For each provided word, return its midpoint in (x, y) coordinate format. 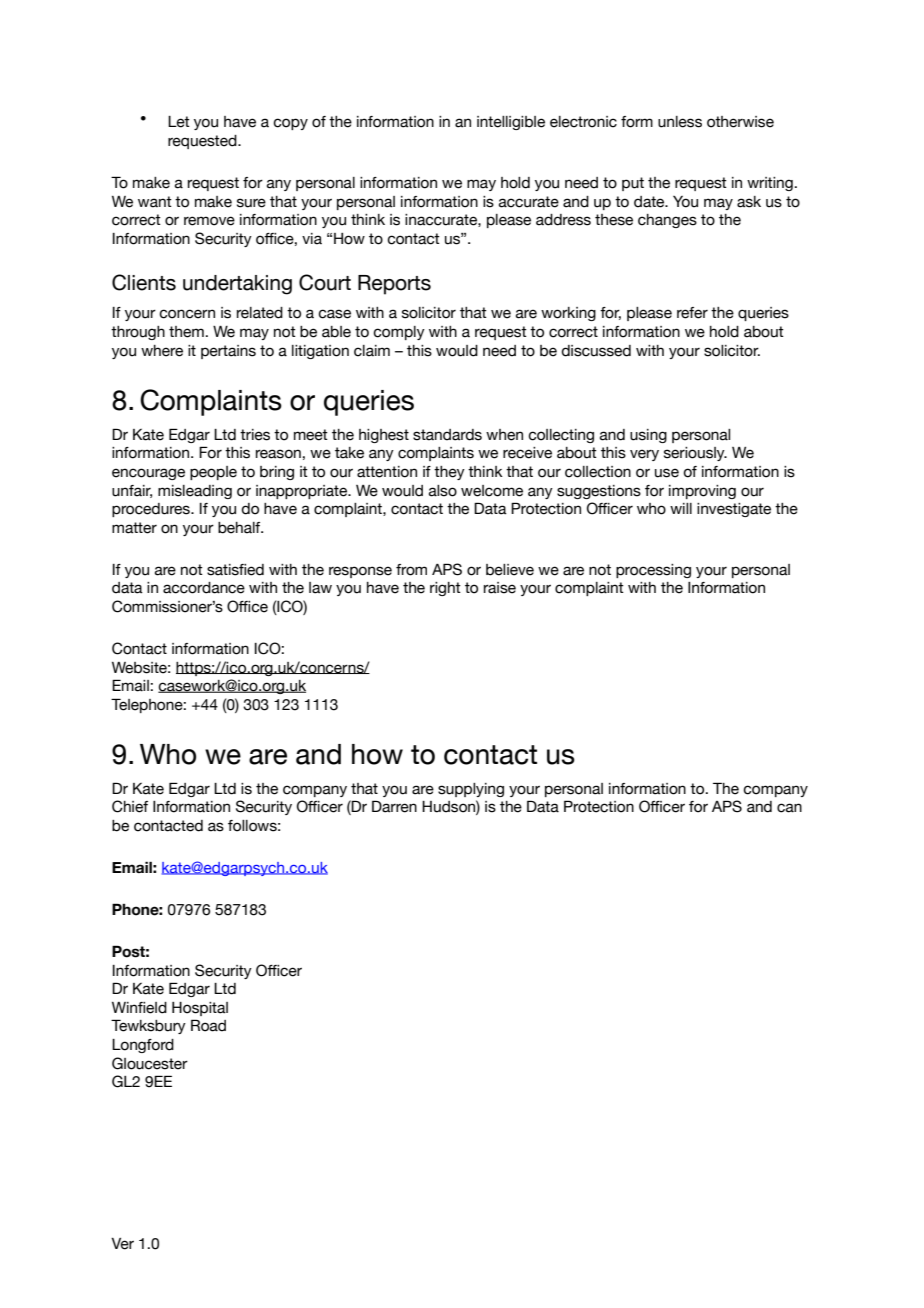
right (445, 589)
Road (208, 1025)
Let (179, 122)
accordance (204, 588)
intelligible (511, 123)
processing (653, 571)
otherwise (740, 122)
